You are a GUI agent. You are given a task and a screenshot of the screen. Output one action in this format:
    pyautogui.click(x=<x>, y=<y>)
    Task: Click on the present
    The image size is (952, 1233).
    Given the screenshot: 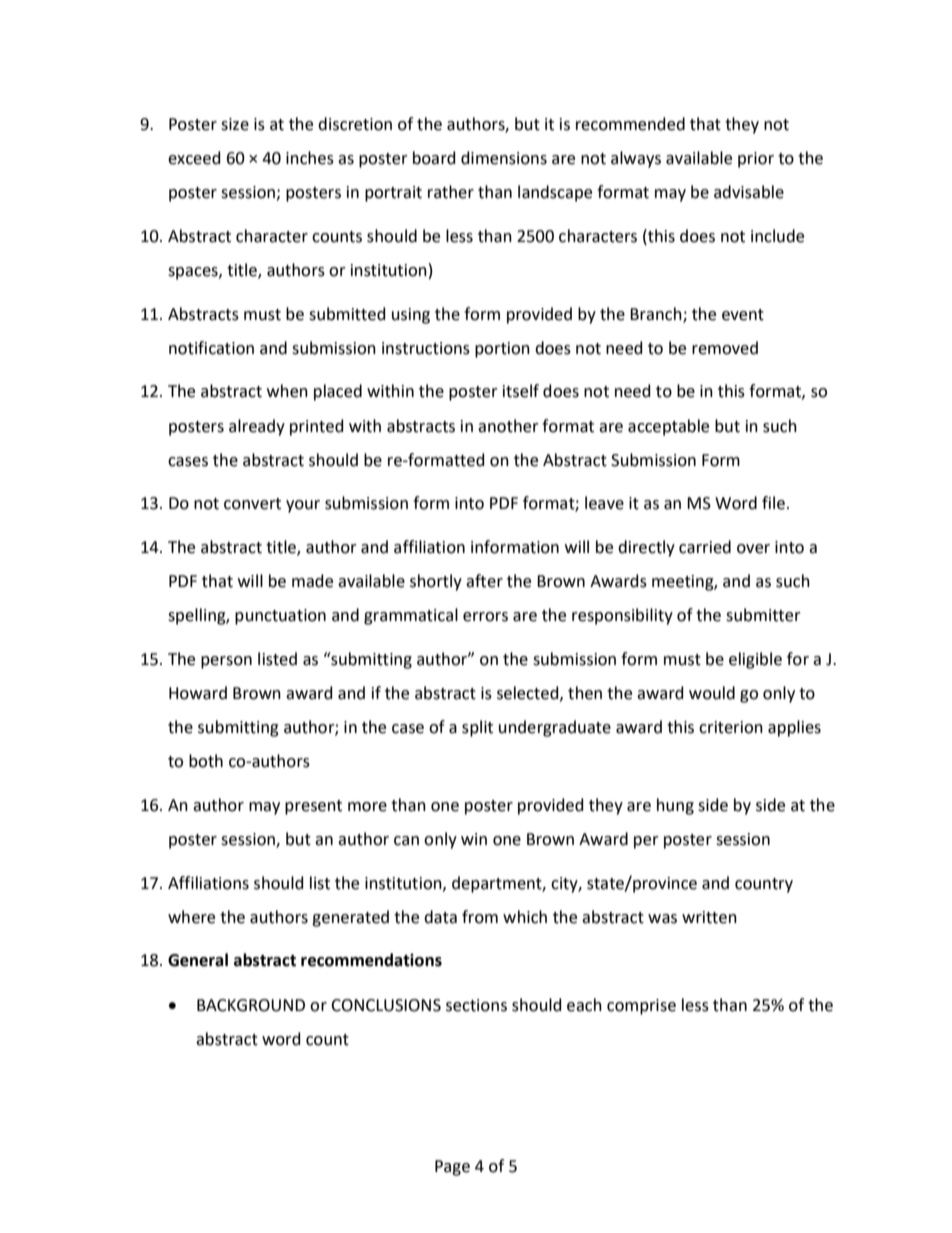 What is the action you would take?
    pyautogui.click(x=313, y=807)
